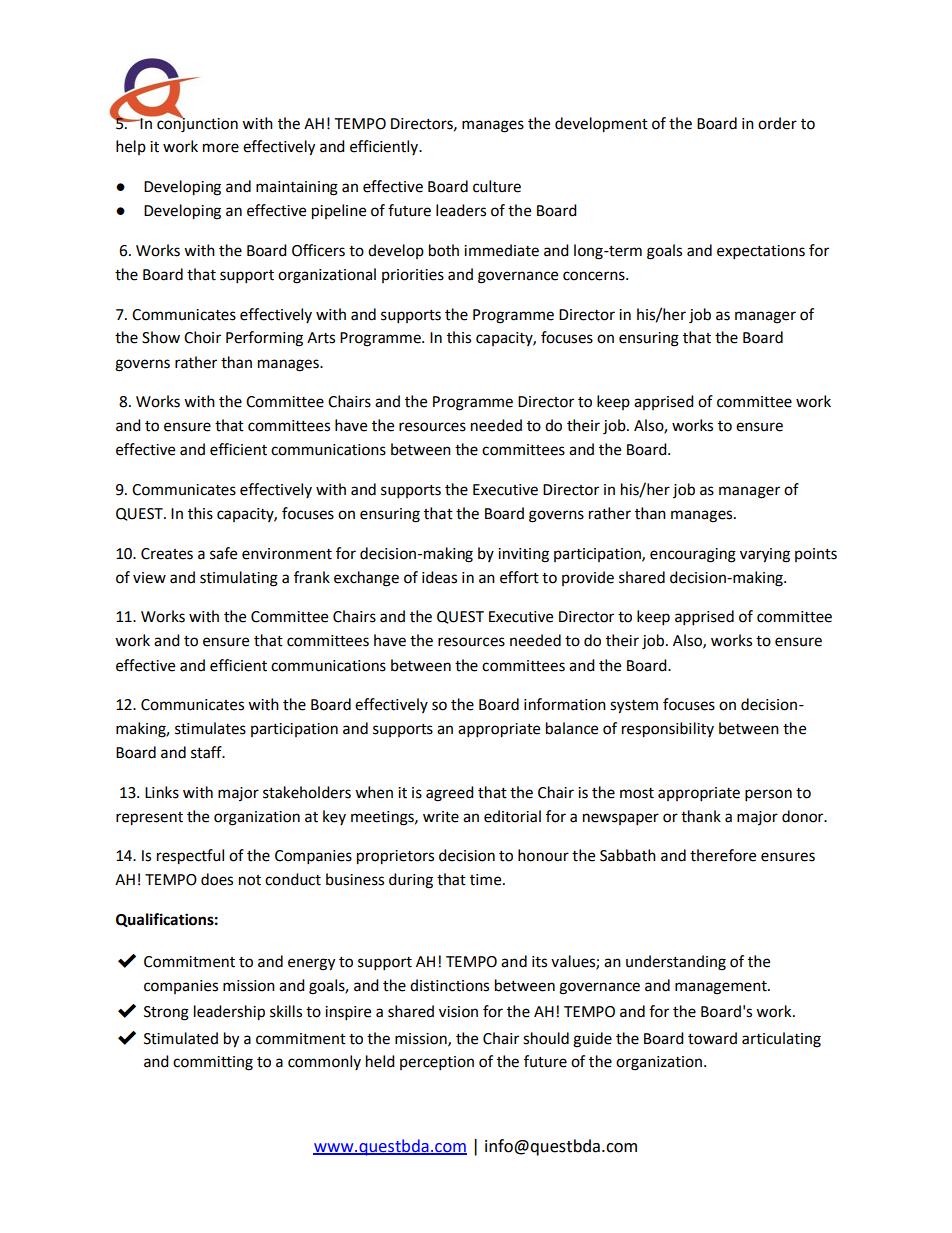  What do you see at coordinates (181, 1038) in the screenshot?
I see `Stimulated` at bounding box center [181, 1038].
